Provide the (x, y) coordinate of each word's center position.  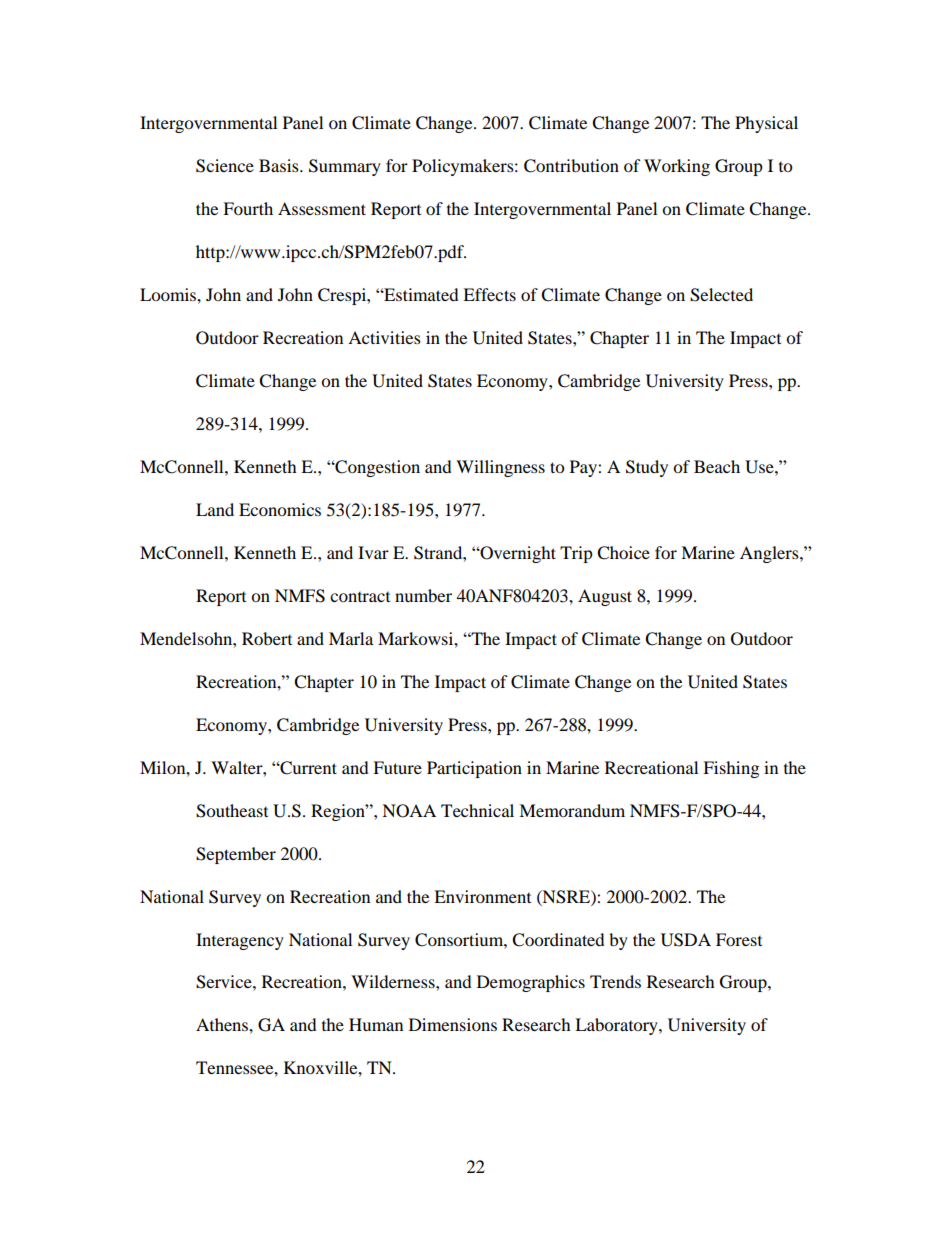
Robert (267, 638)
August (605, 597)
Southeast (232, 811)
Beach (717, 466)
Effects (489, 294)
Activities (384, 337)
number (423, 595)
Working (677, 167)
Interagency (240, 941)
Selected (721, 295)
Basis (280, 165)
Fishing (731, 769)
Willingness (500, 468)
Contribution (571, 166)
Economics (280, 509)
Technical (477, 810)
